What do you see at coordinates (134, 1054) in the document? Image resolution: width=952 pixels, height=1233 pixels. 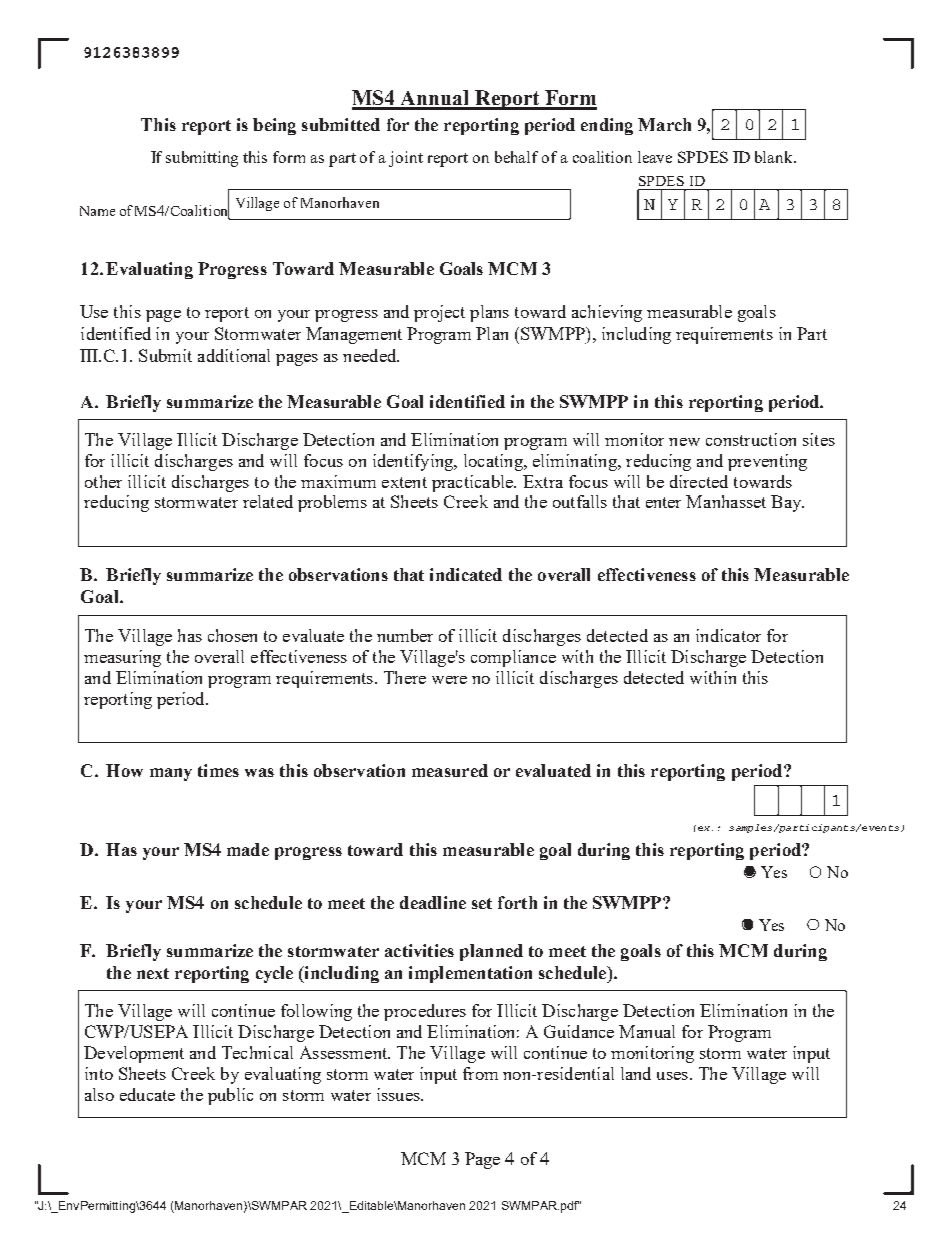 I see `Development` at bounding box center [134, 1054].
